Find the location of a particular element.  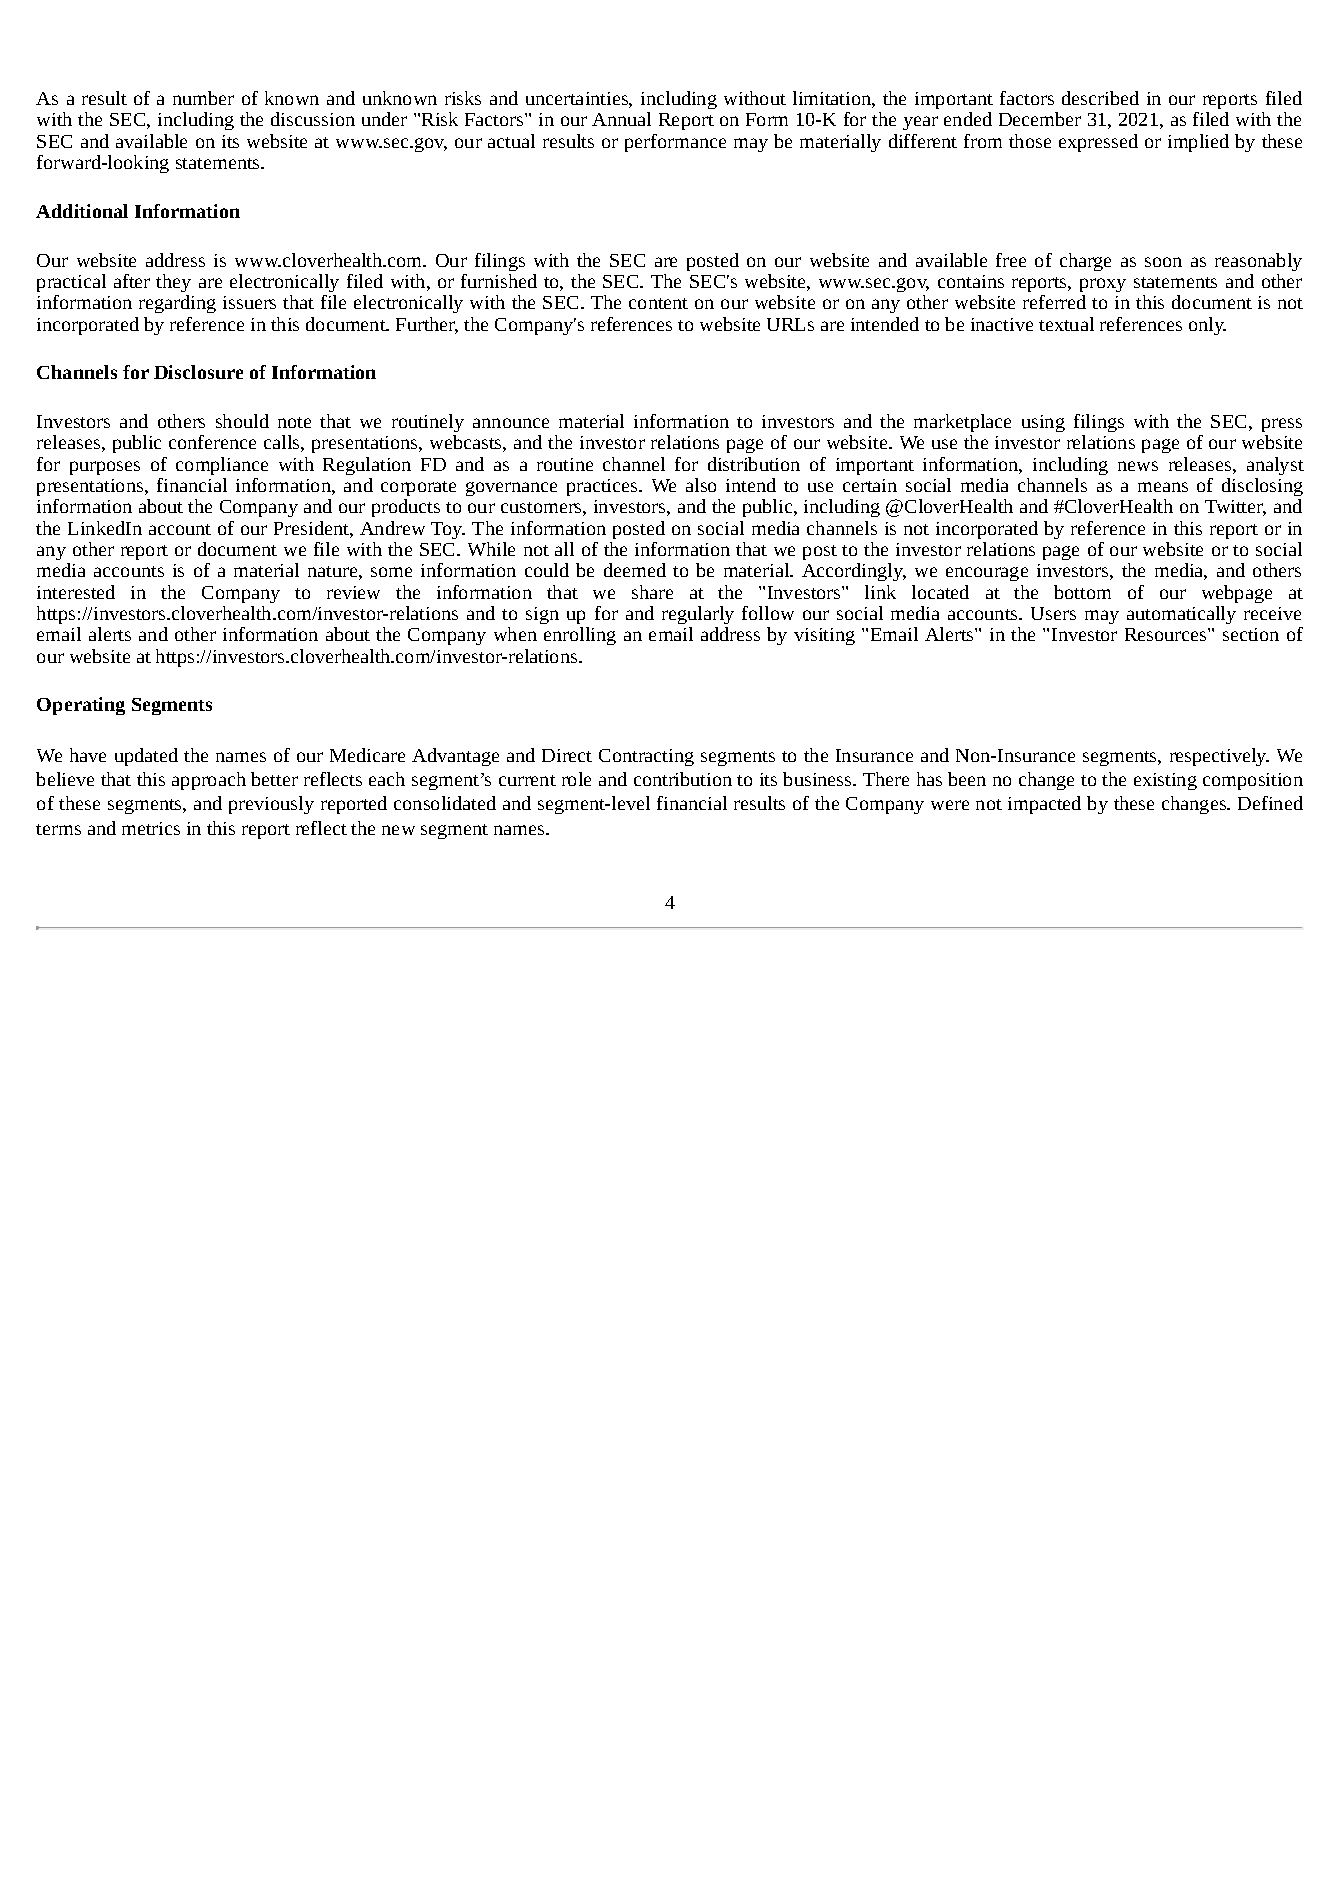

Resources is located at coordinates (1167, 634).
